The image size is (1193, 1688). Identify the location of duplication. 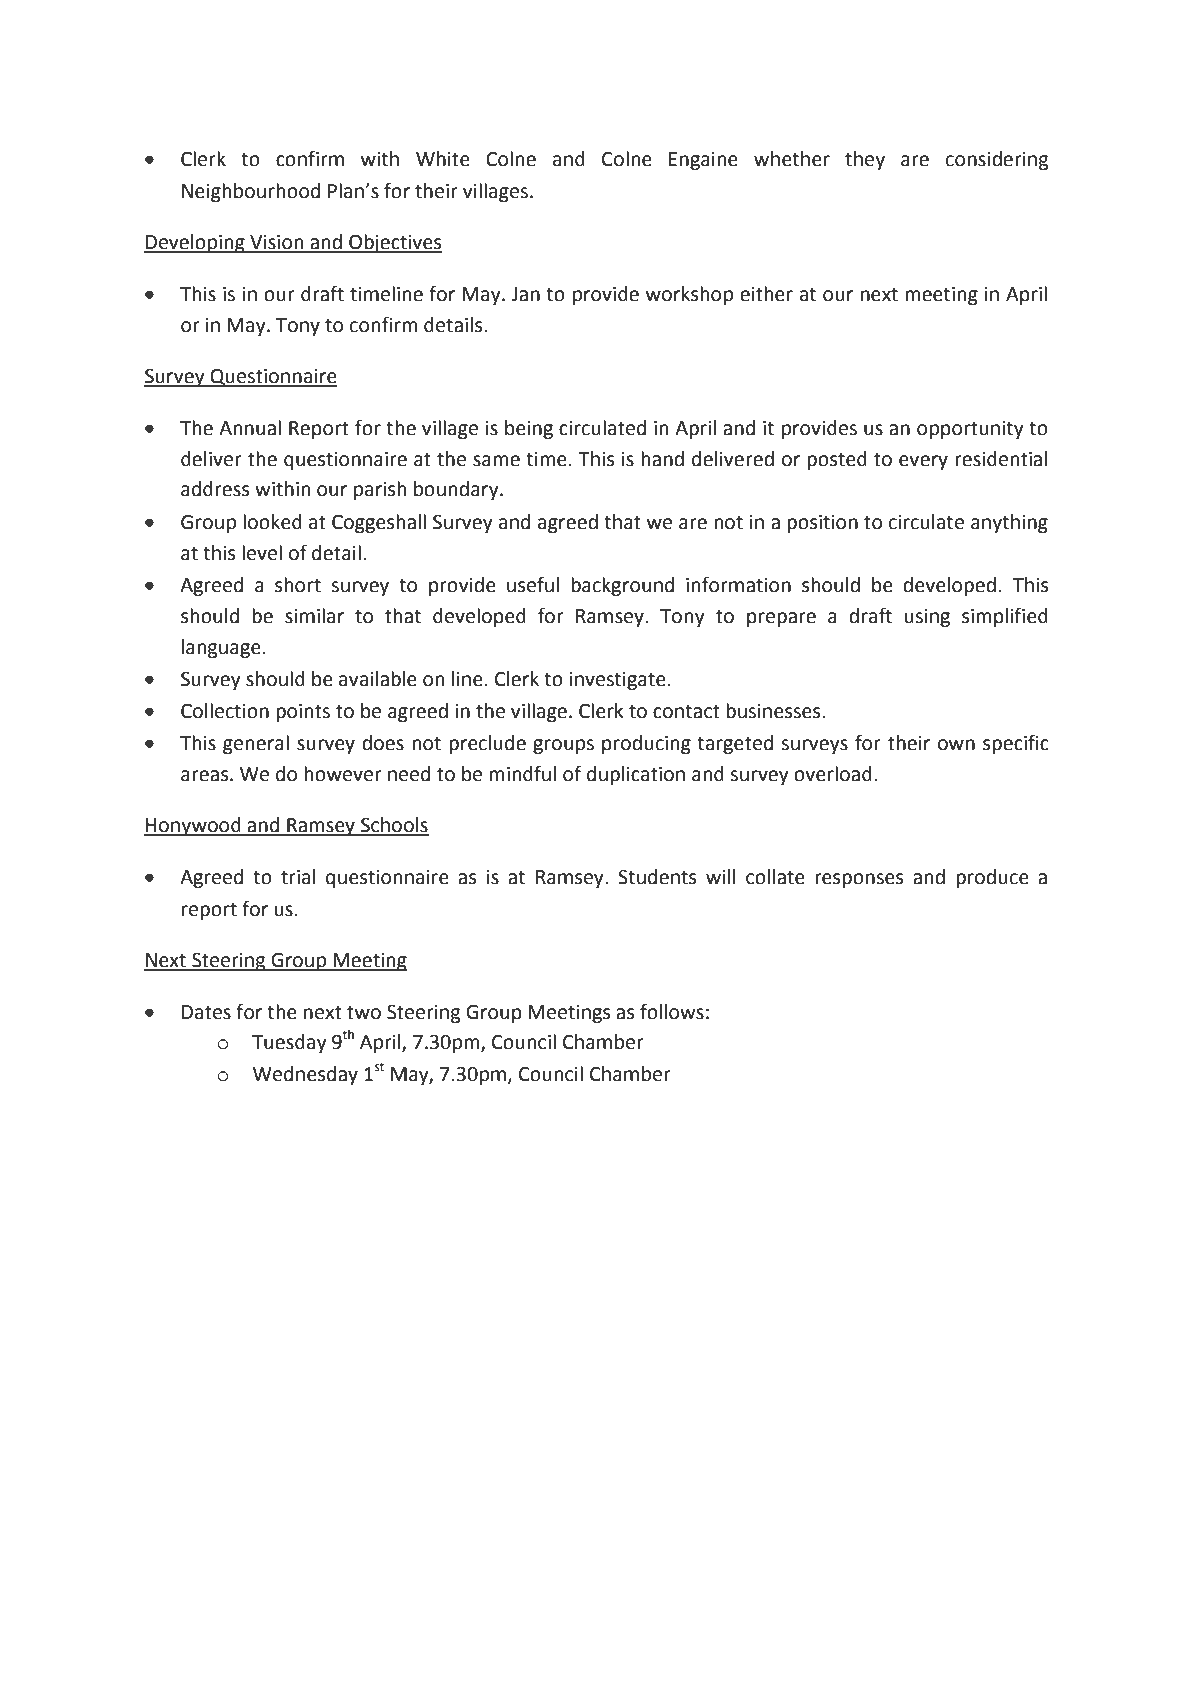
(636, 775).
